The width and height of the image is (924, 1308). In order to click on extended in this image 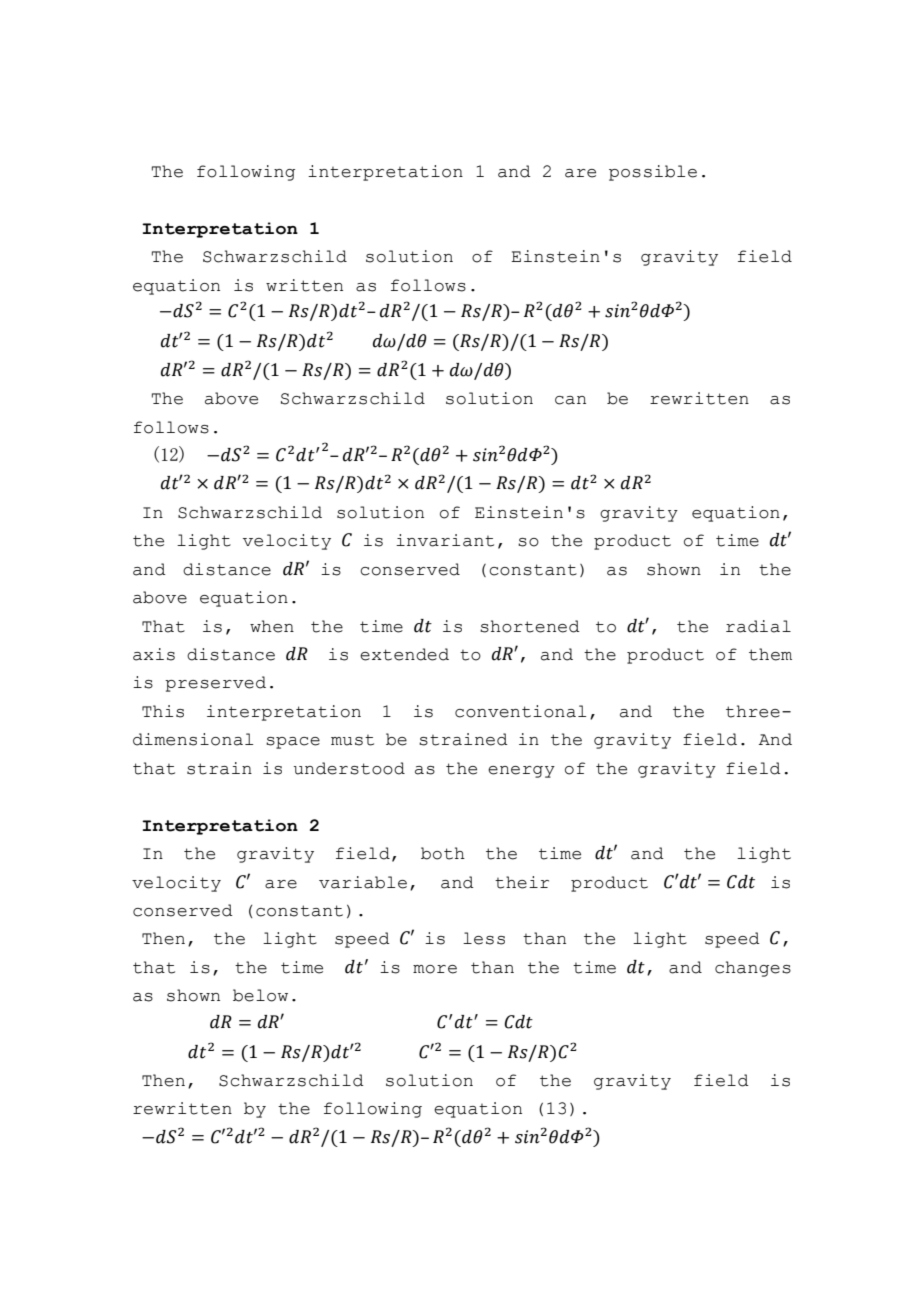, I will do `click(404, 654)`.
